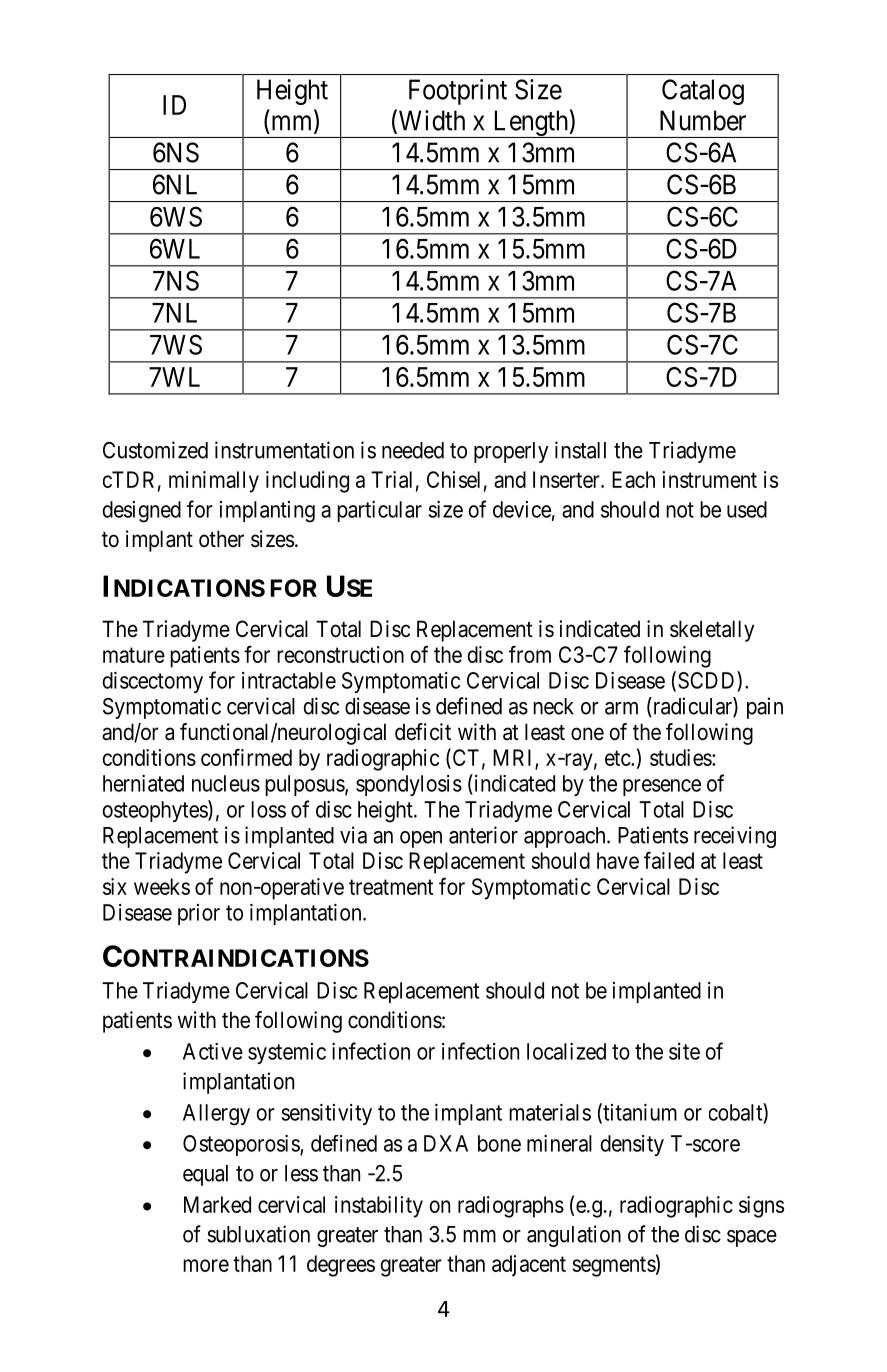  I want to click on Trial, so click(391, 479).
